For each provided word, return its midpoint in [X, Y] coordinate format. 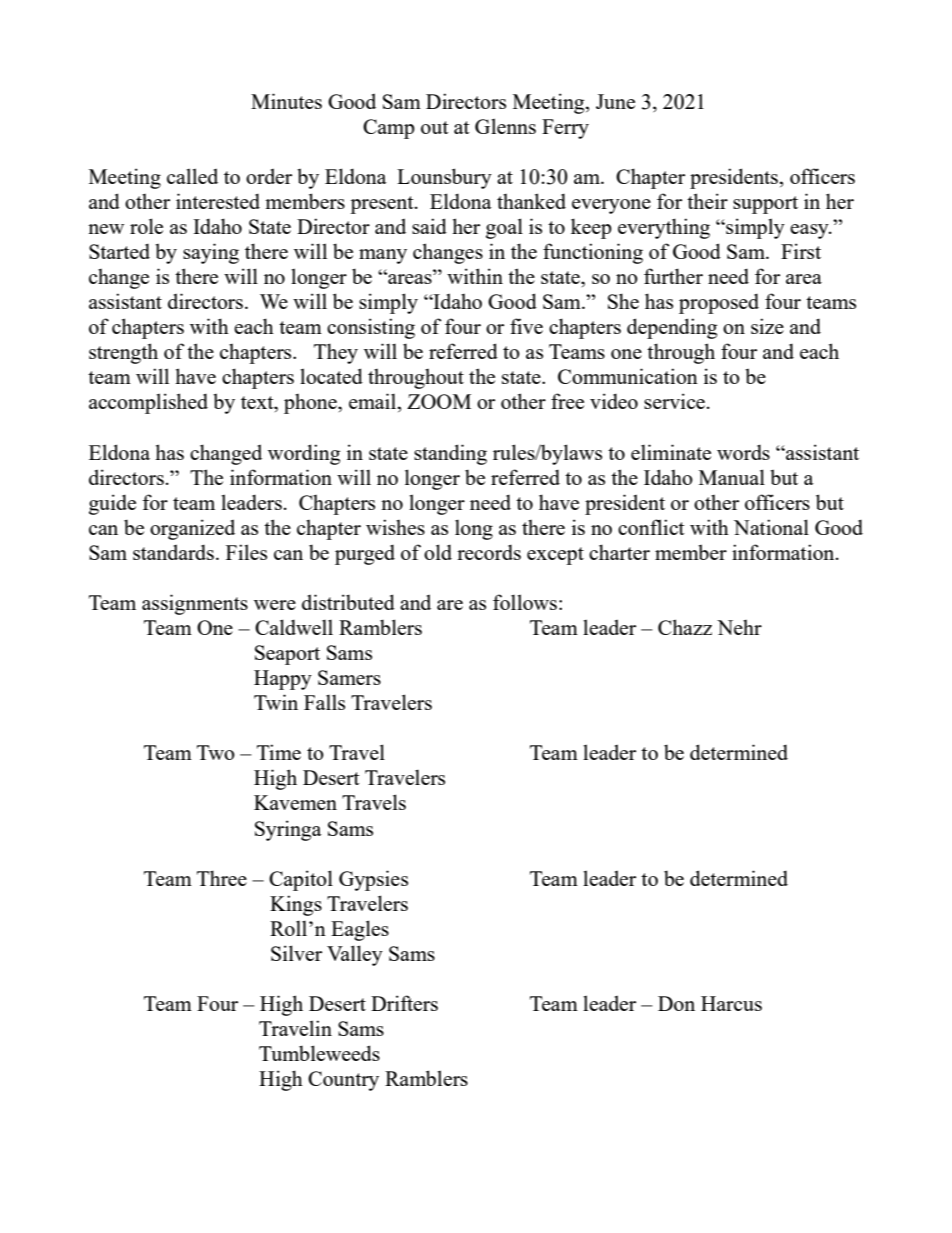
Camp [389, 129]
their [707, 201]
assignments [195, 604]
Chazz [685, 627]
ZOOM [439, 401]
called [192, 176]
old [438, 552]
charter [619, 552]
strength [123, 353]
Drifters [404, 1003]
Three [222, 878]
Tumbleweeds [319, 1053]
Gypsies [373, 880]
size [767, 326]
